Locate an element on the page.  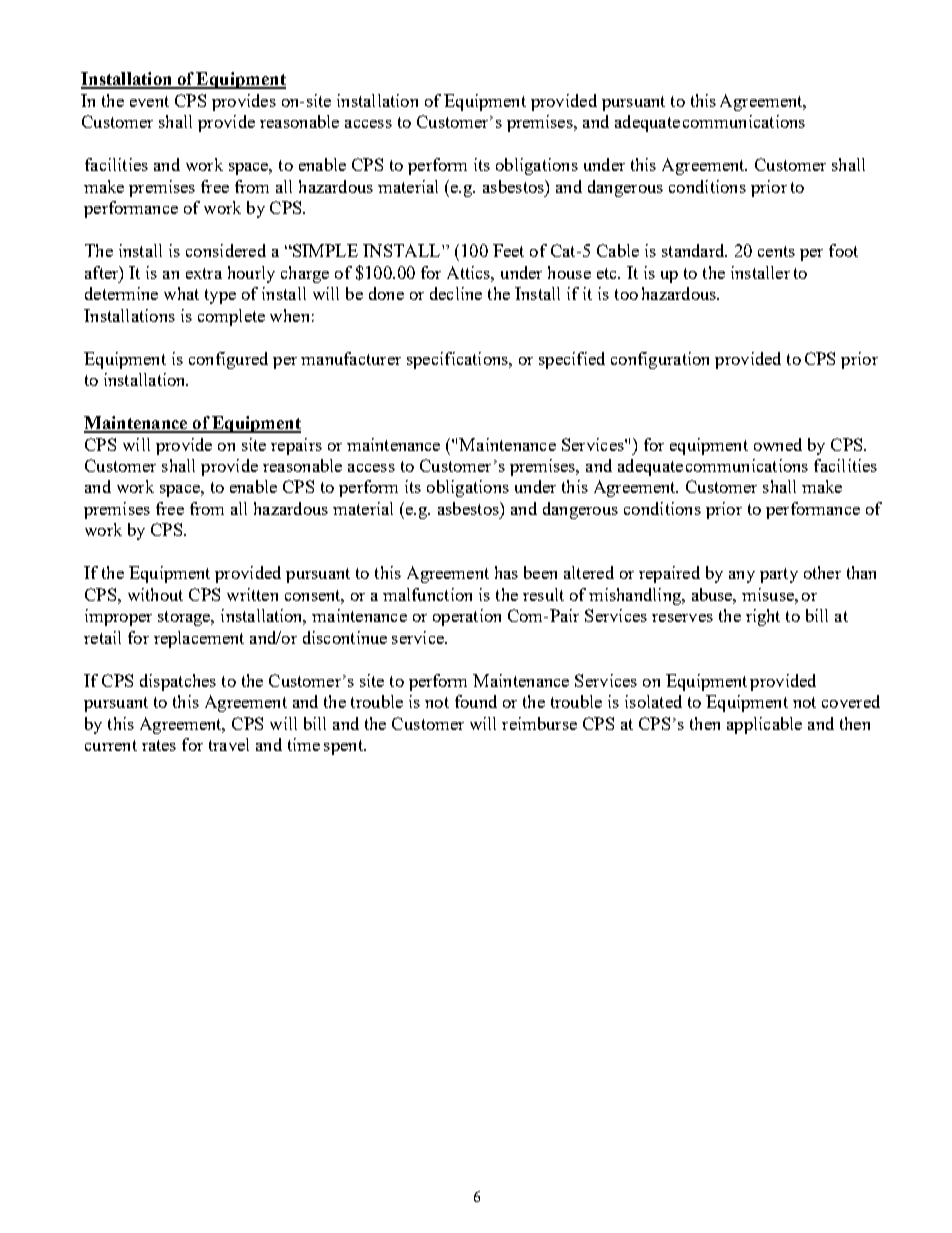
travel is located at coordinates (229, 744).
